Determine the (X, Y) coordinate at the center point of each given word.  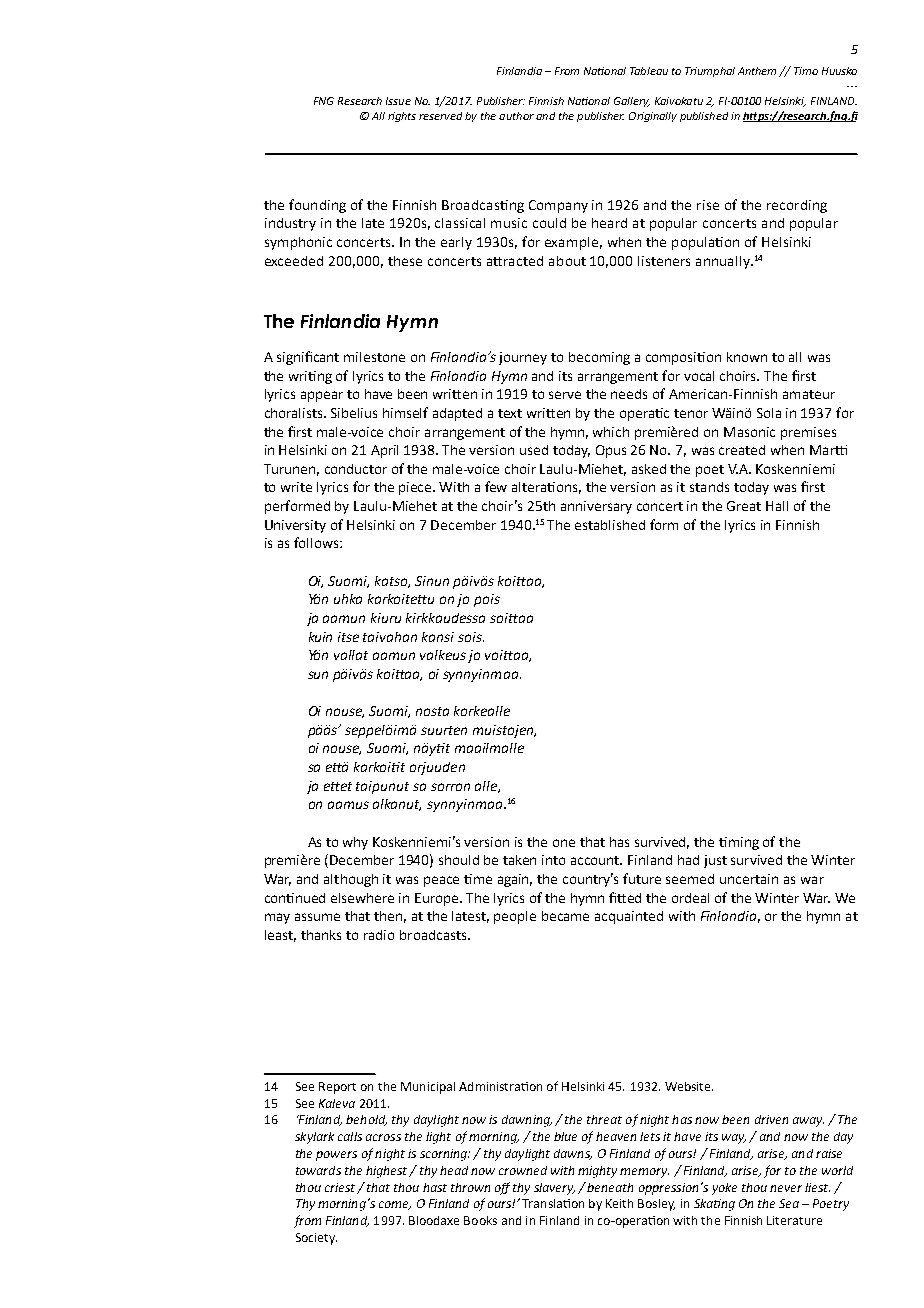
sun (318, 675)
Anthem (759, 72)
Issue (398, 101)
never (786, 1188)
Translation (553, 1203)
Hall (777, 506)
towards (318, 1170)
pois (487, 600)
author (516, 116)
